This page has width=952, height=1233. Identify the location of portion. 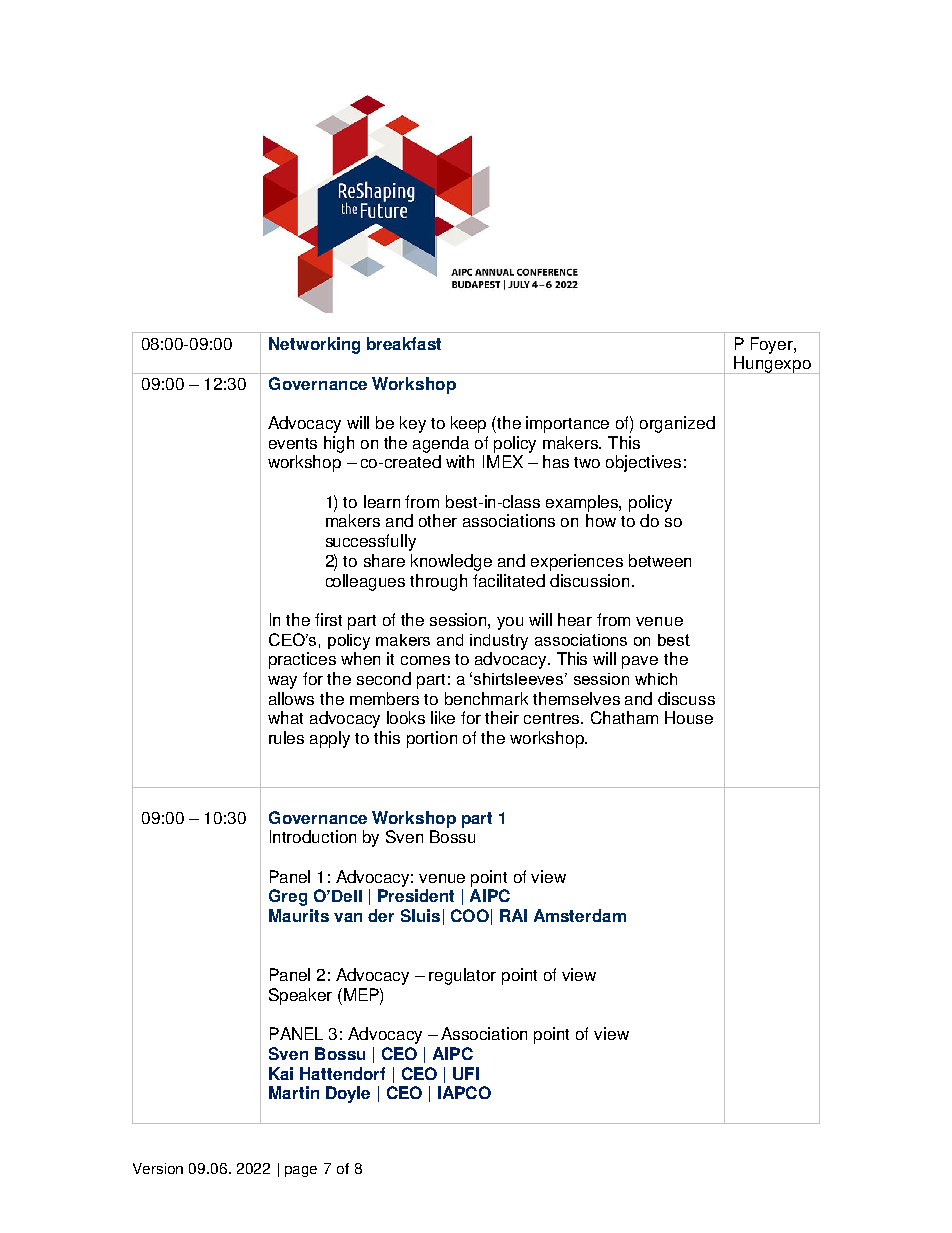
(432, 739).
